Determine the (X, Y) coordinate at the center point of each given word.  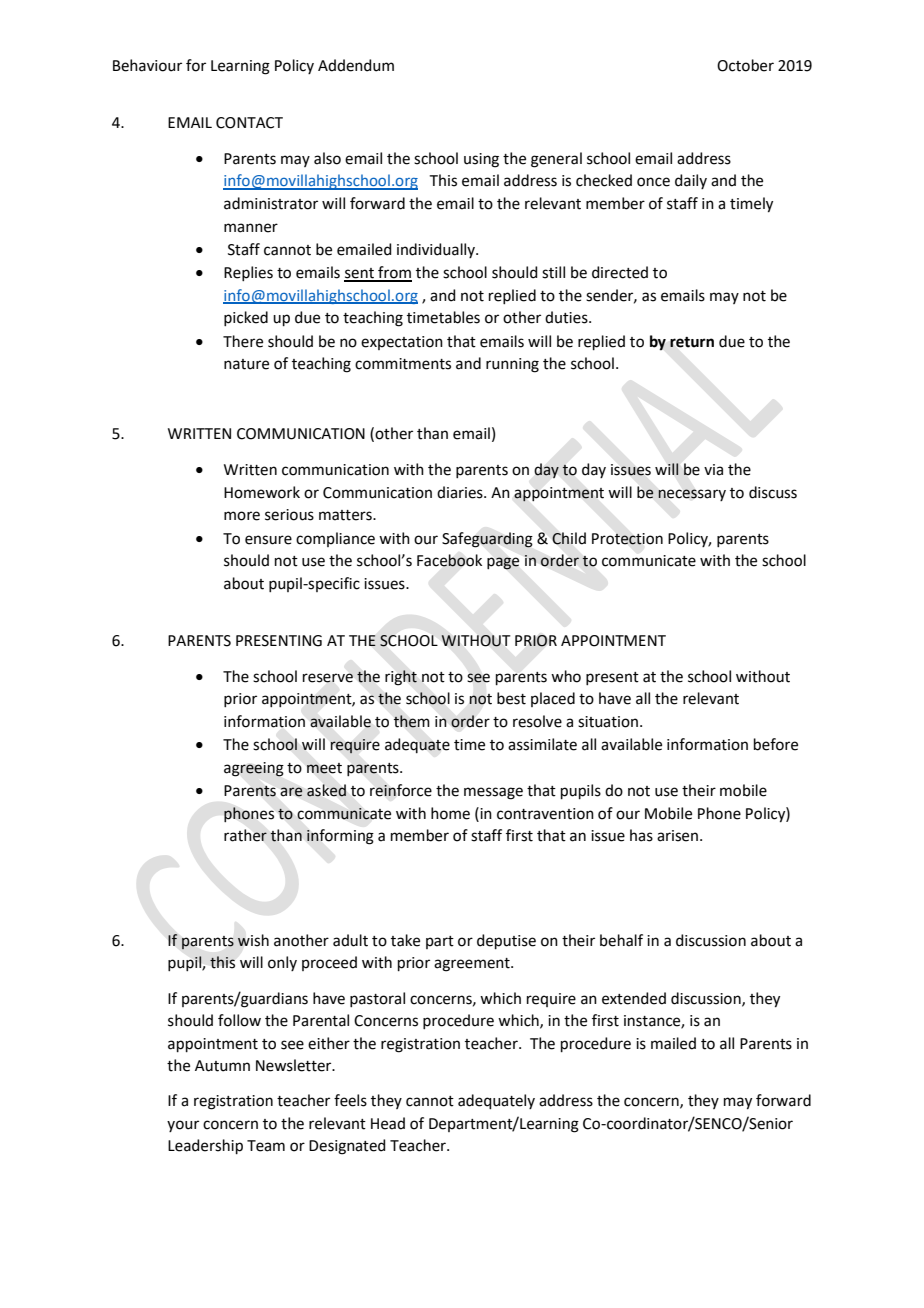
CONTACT (249, 123)
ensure (268, 540)
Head (388, 1123)
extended (634, 998)
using (481, 160)
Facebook (449, 560)
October (745, 65)
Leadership (205, 1146)
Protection (627, 539)
